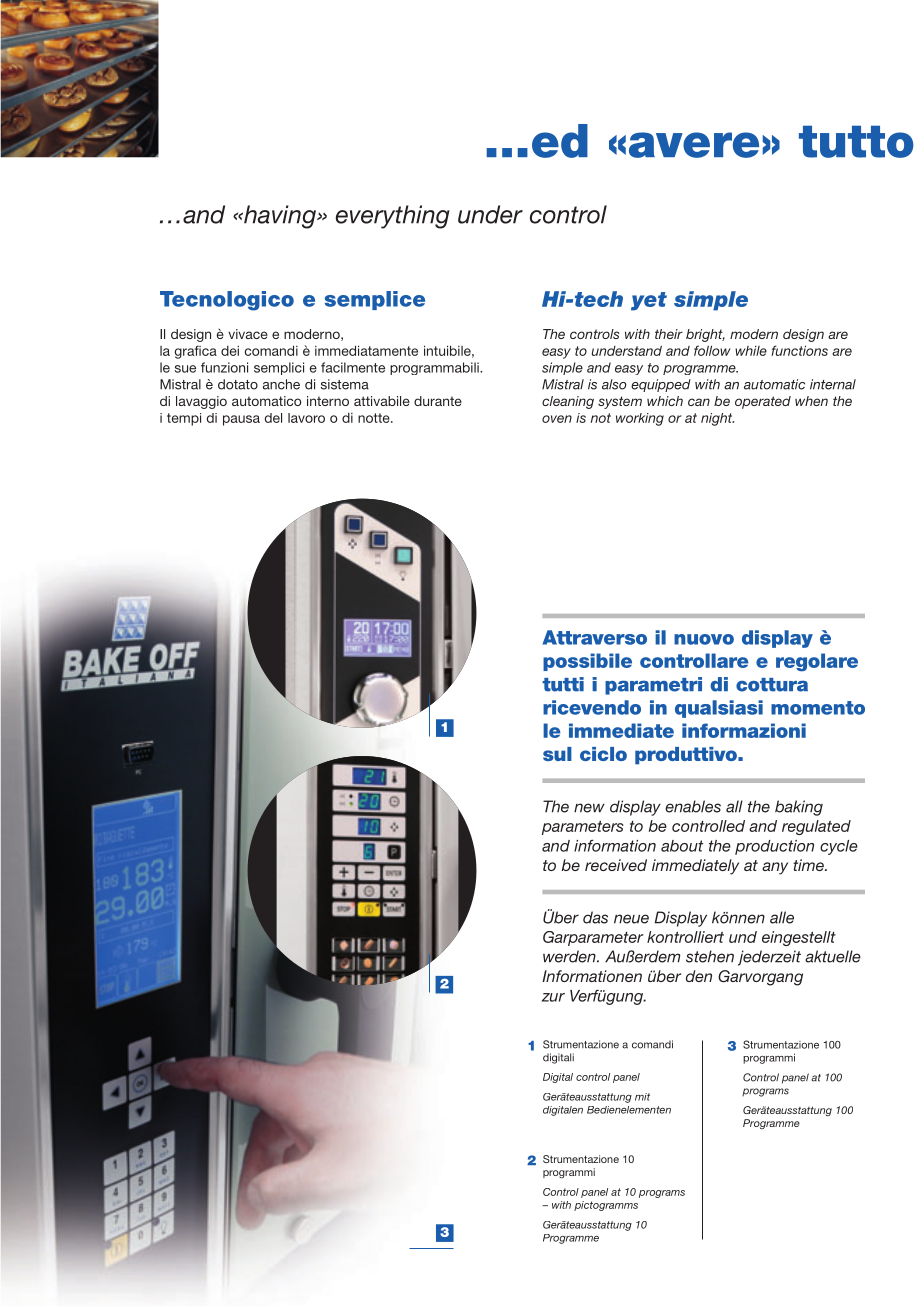 This page has height=1307, width=924. I want to click on operated, so click(763, 402).
